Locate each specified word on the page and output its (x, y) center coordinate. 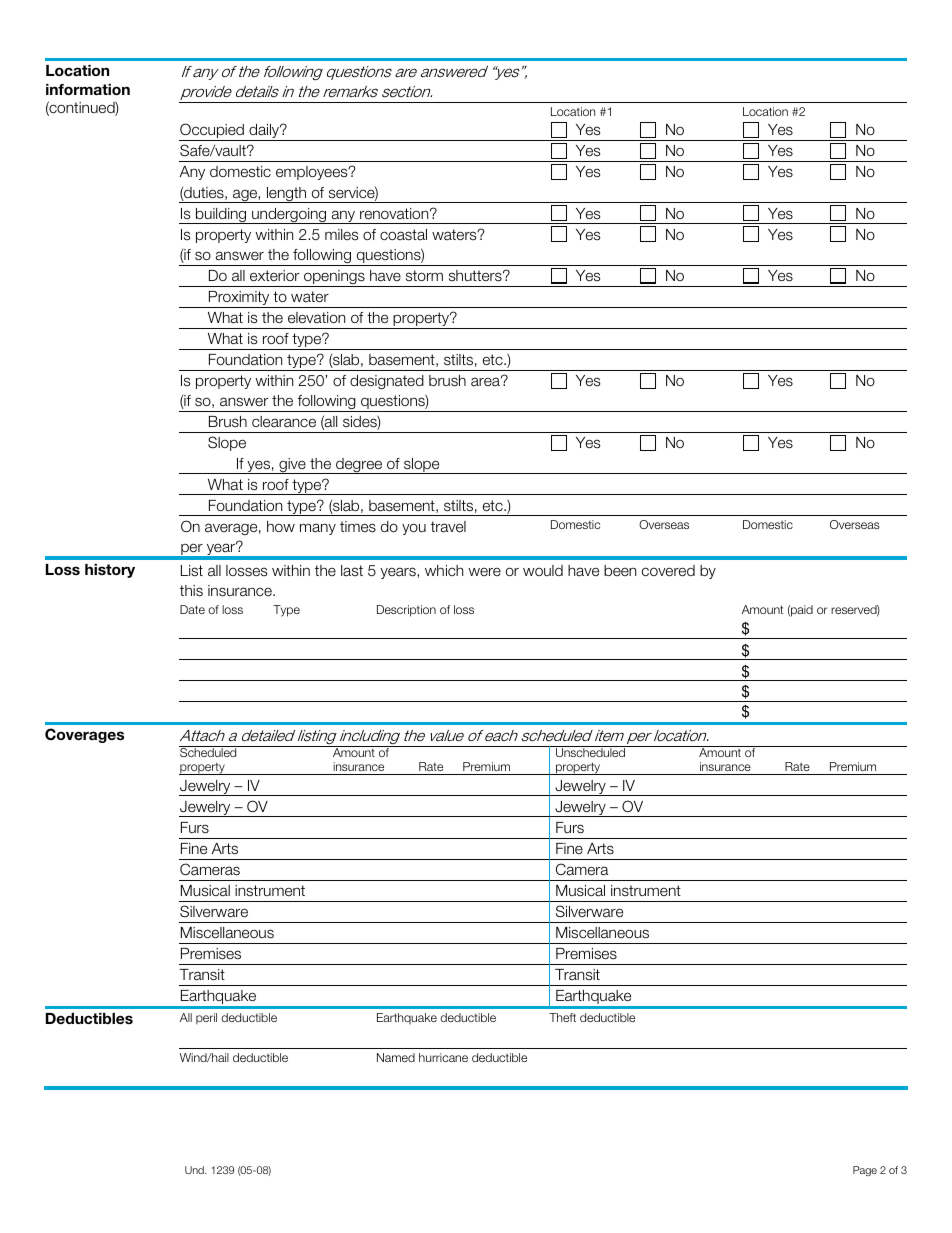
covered (668, 571)
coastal (403, 235)
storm (424, 275)
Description (406, 611)
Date (192, 609)
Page (865, 1171)
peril (206, 1018)
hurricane (443, 1057)
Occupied (212, 132)
